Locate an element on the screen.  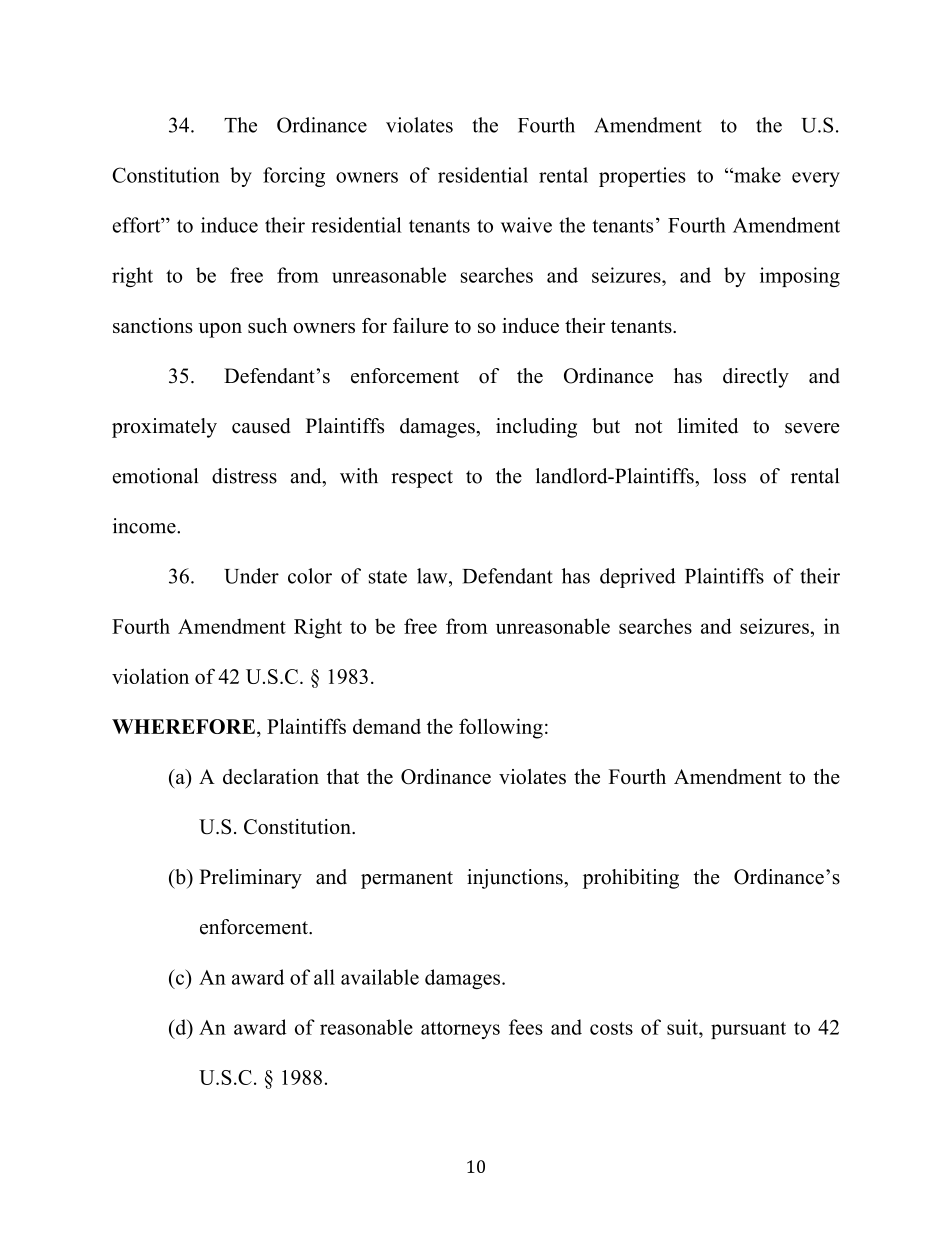
all is located at coordinates (324, 977).
